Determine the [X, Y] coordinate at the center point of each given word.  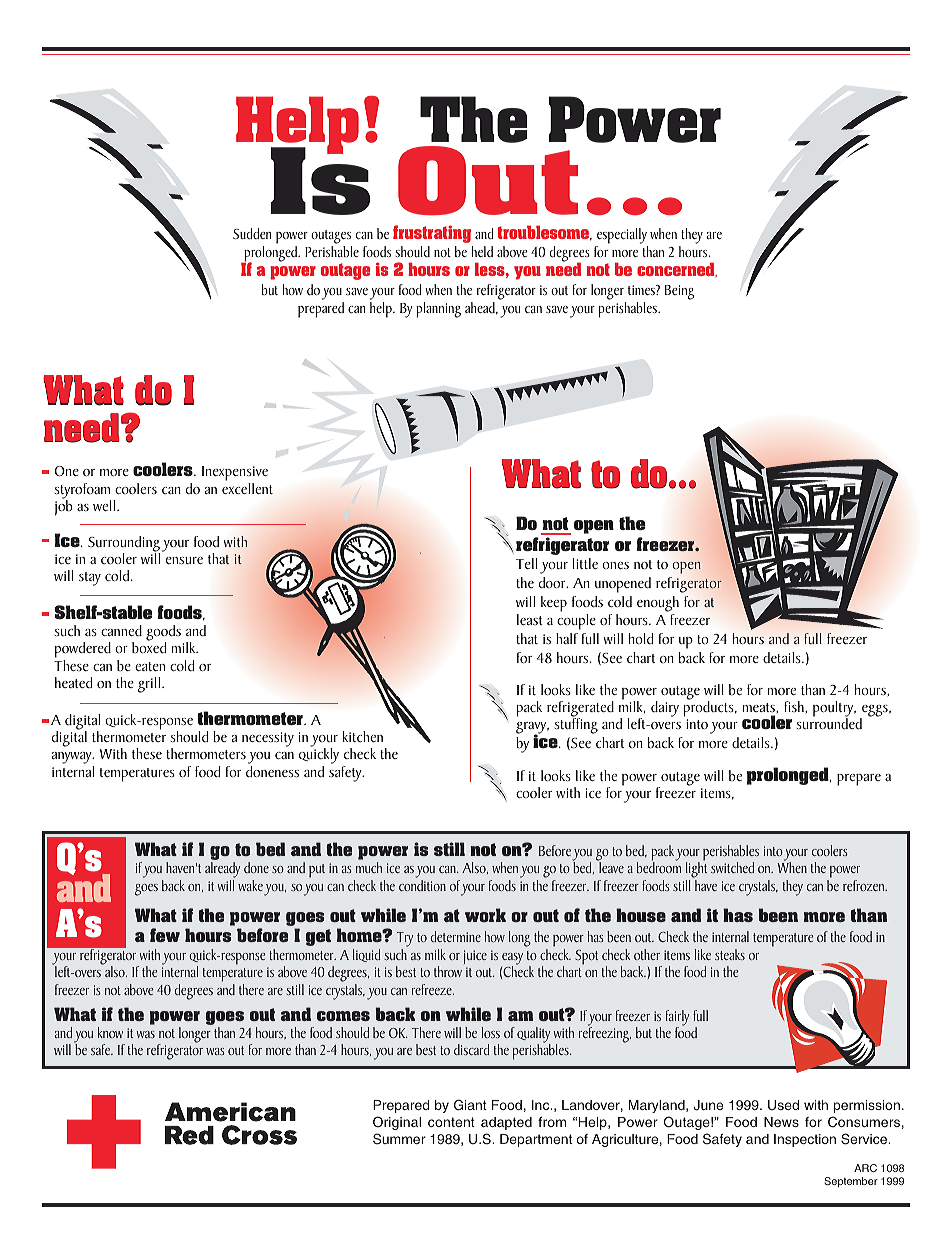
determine [456, 936]
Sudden [252, 233]
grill [150, 685]
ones [615, 565]
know [110, 1032]
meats [760, 708]
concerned [677, 269]
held [482, 251]
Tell [527, 563]
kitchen [363, 736]
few [165, 935]
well [105, 505]
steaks [730, 954]
